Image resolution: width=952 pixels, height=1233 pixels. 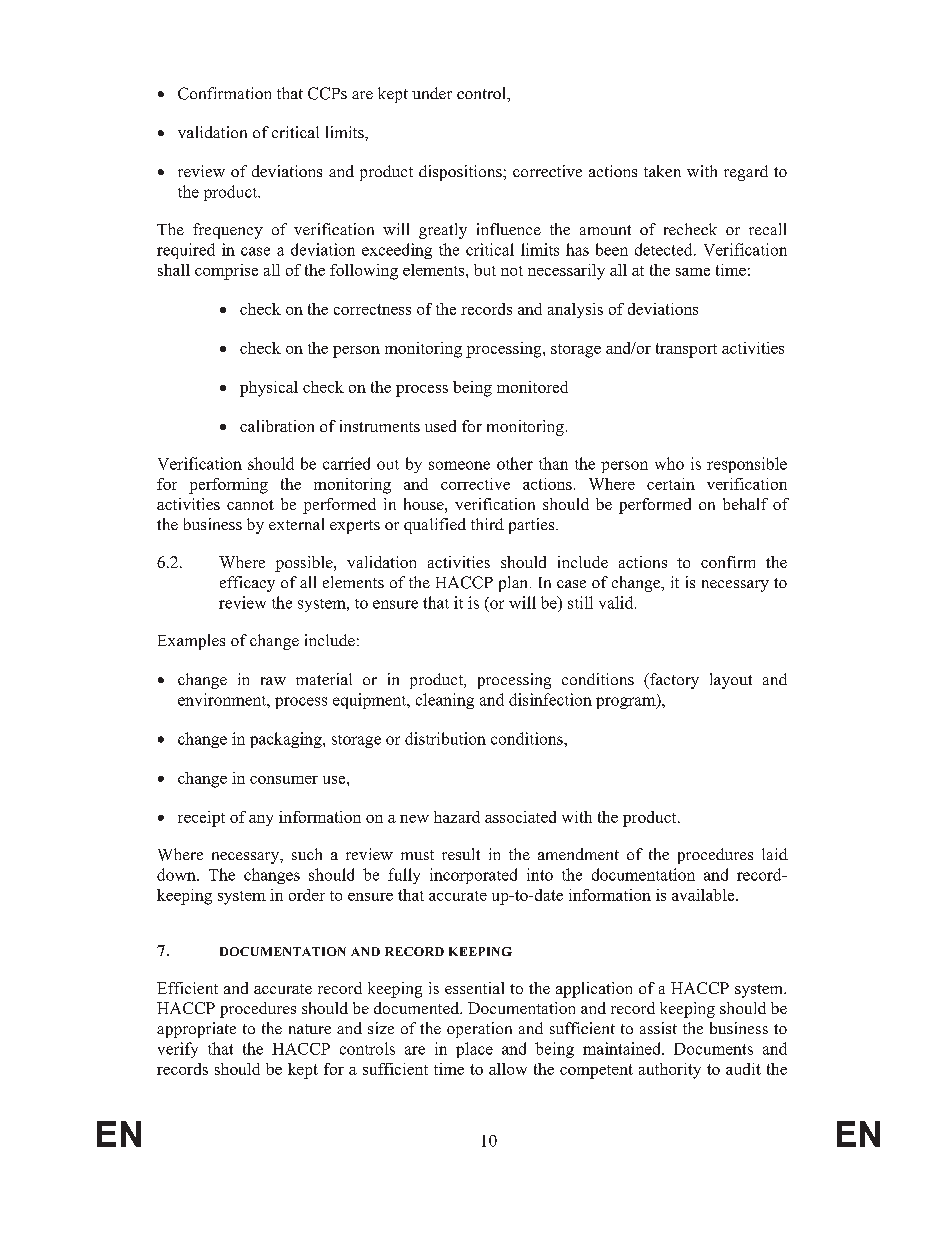 What do you see at coordinates (196, 1030) in the image?
I see `appropriate` at bounding box center [196, 1030].
